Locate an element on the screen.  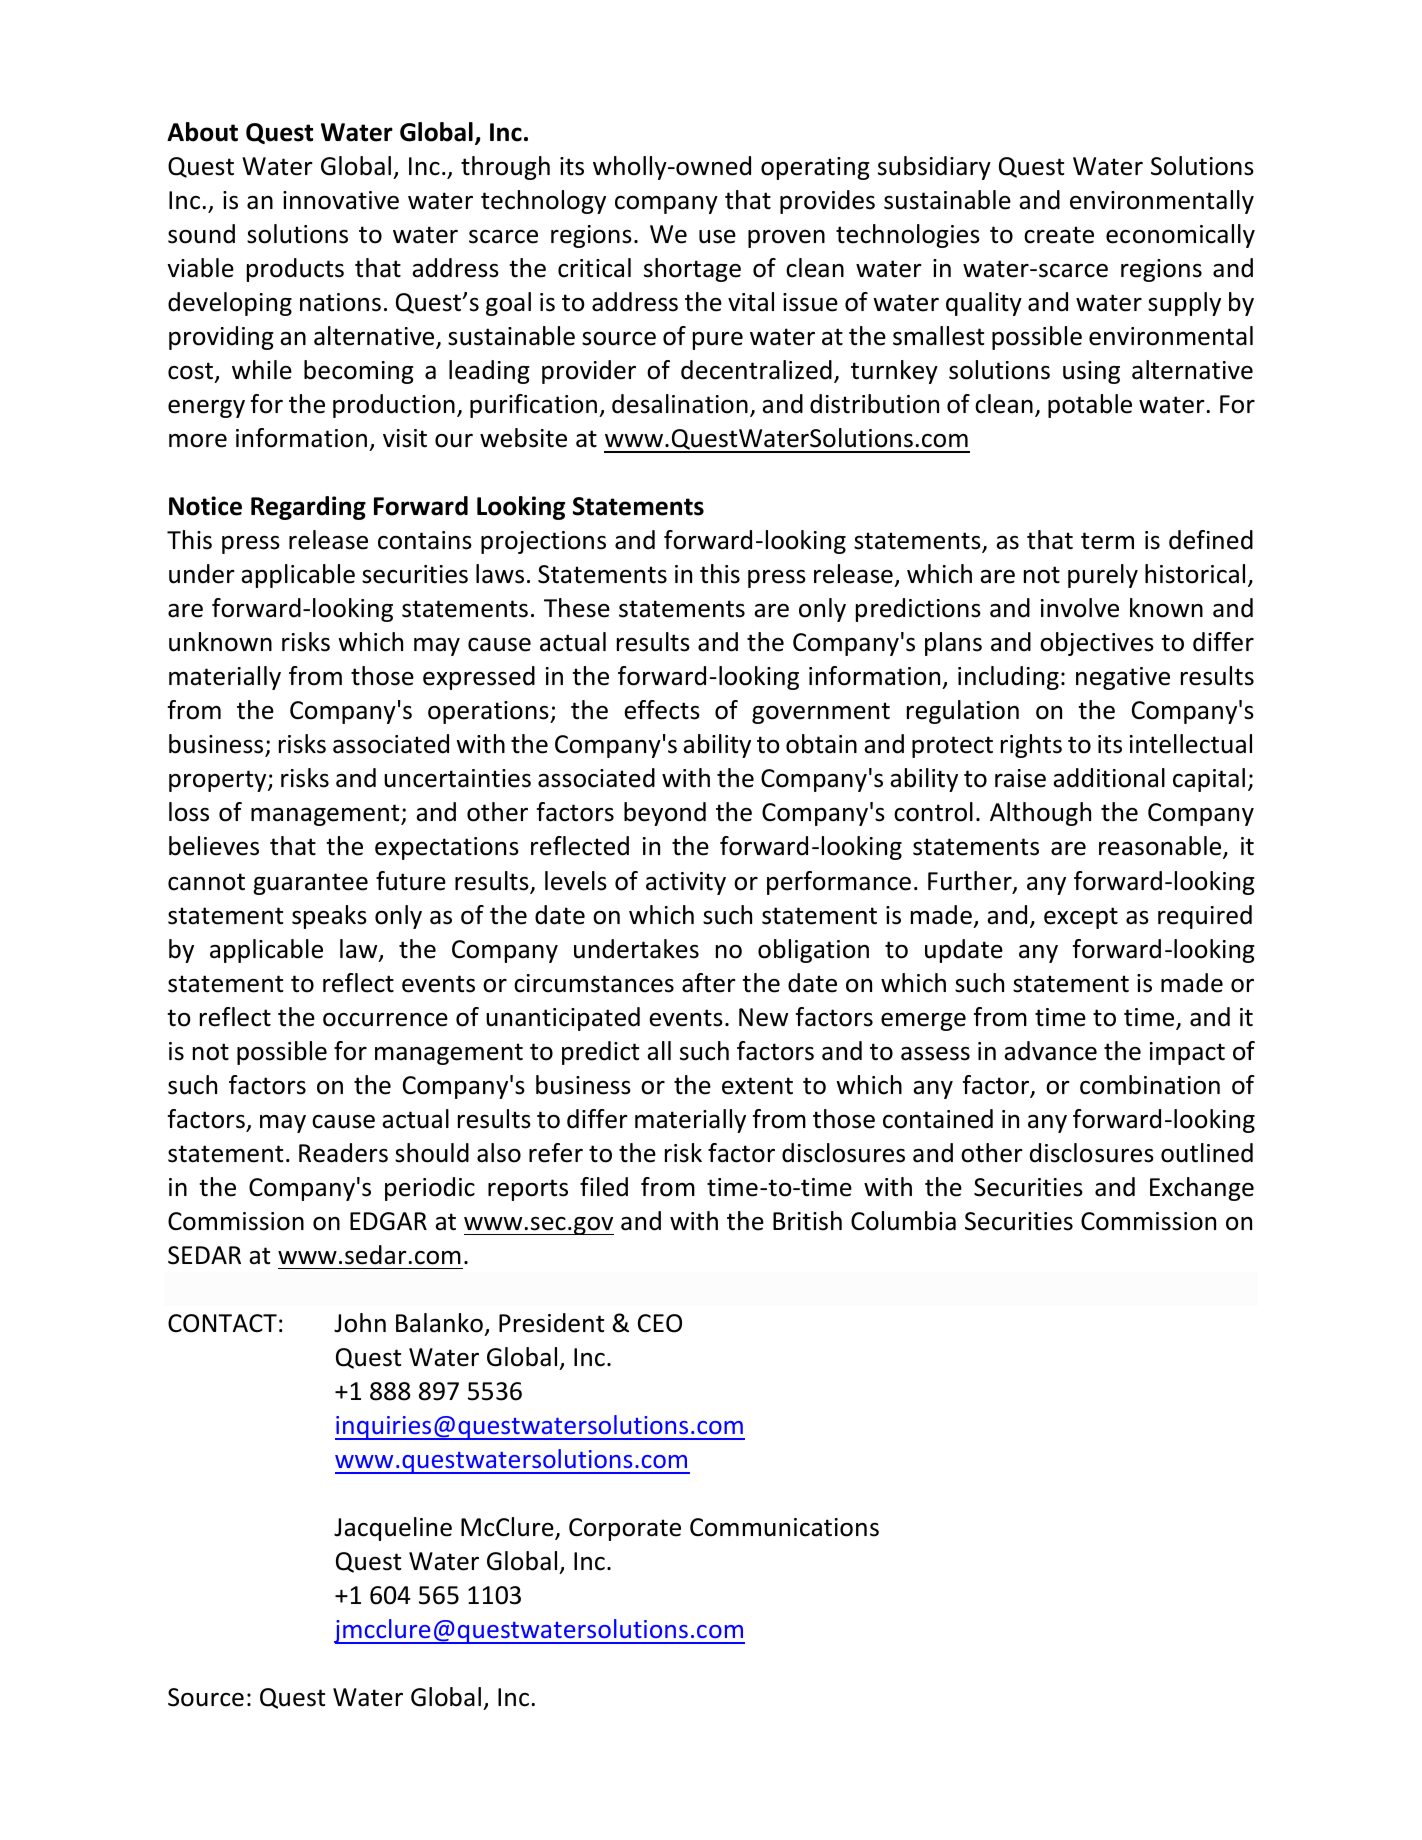
guarantee is located at coordinates (310, 884).
